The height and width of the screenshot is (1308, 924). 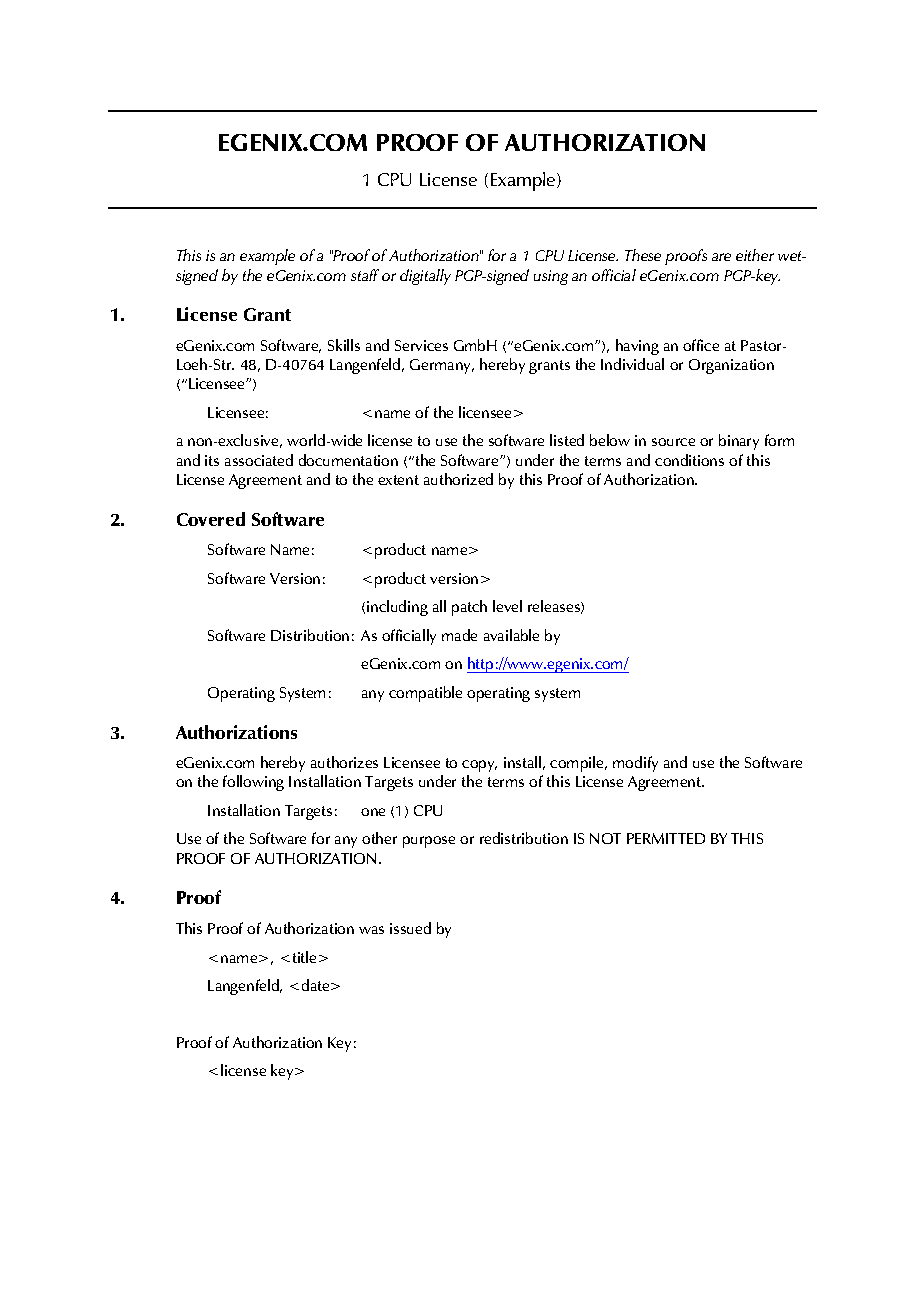 What do you see at coordinates (511, 635) in the screenshot?
I see `available` at bounding box center [511, 635].
